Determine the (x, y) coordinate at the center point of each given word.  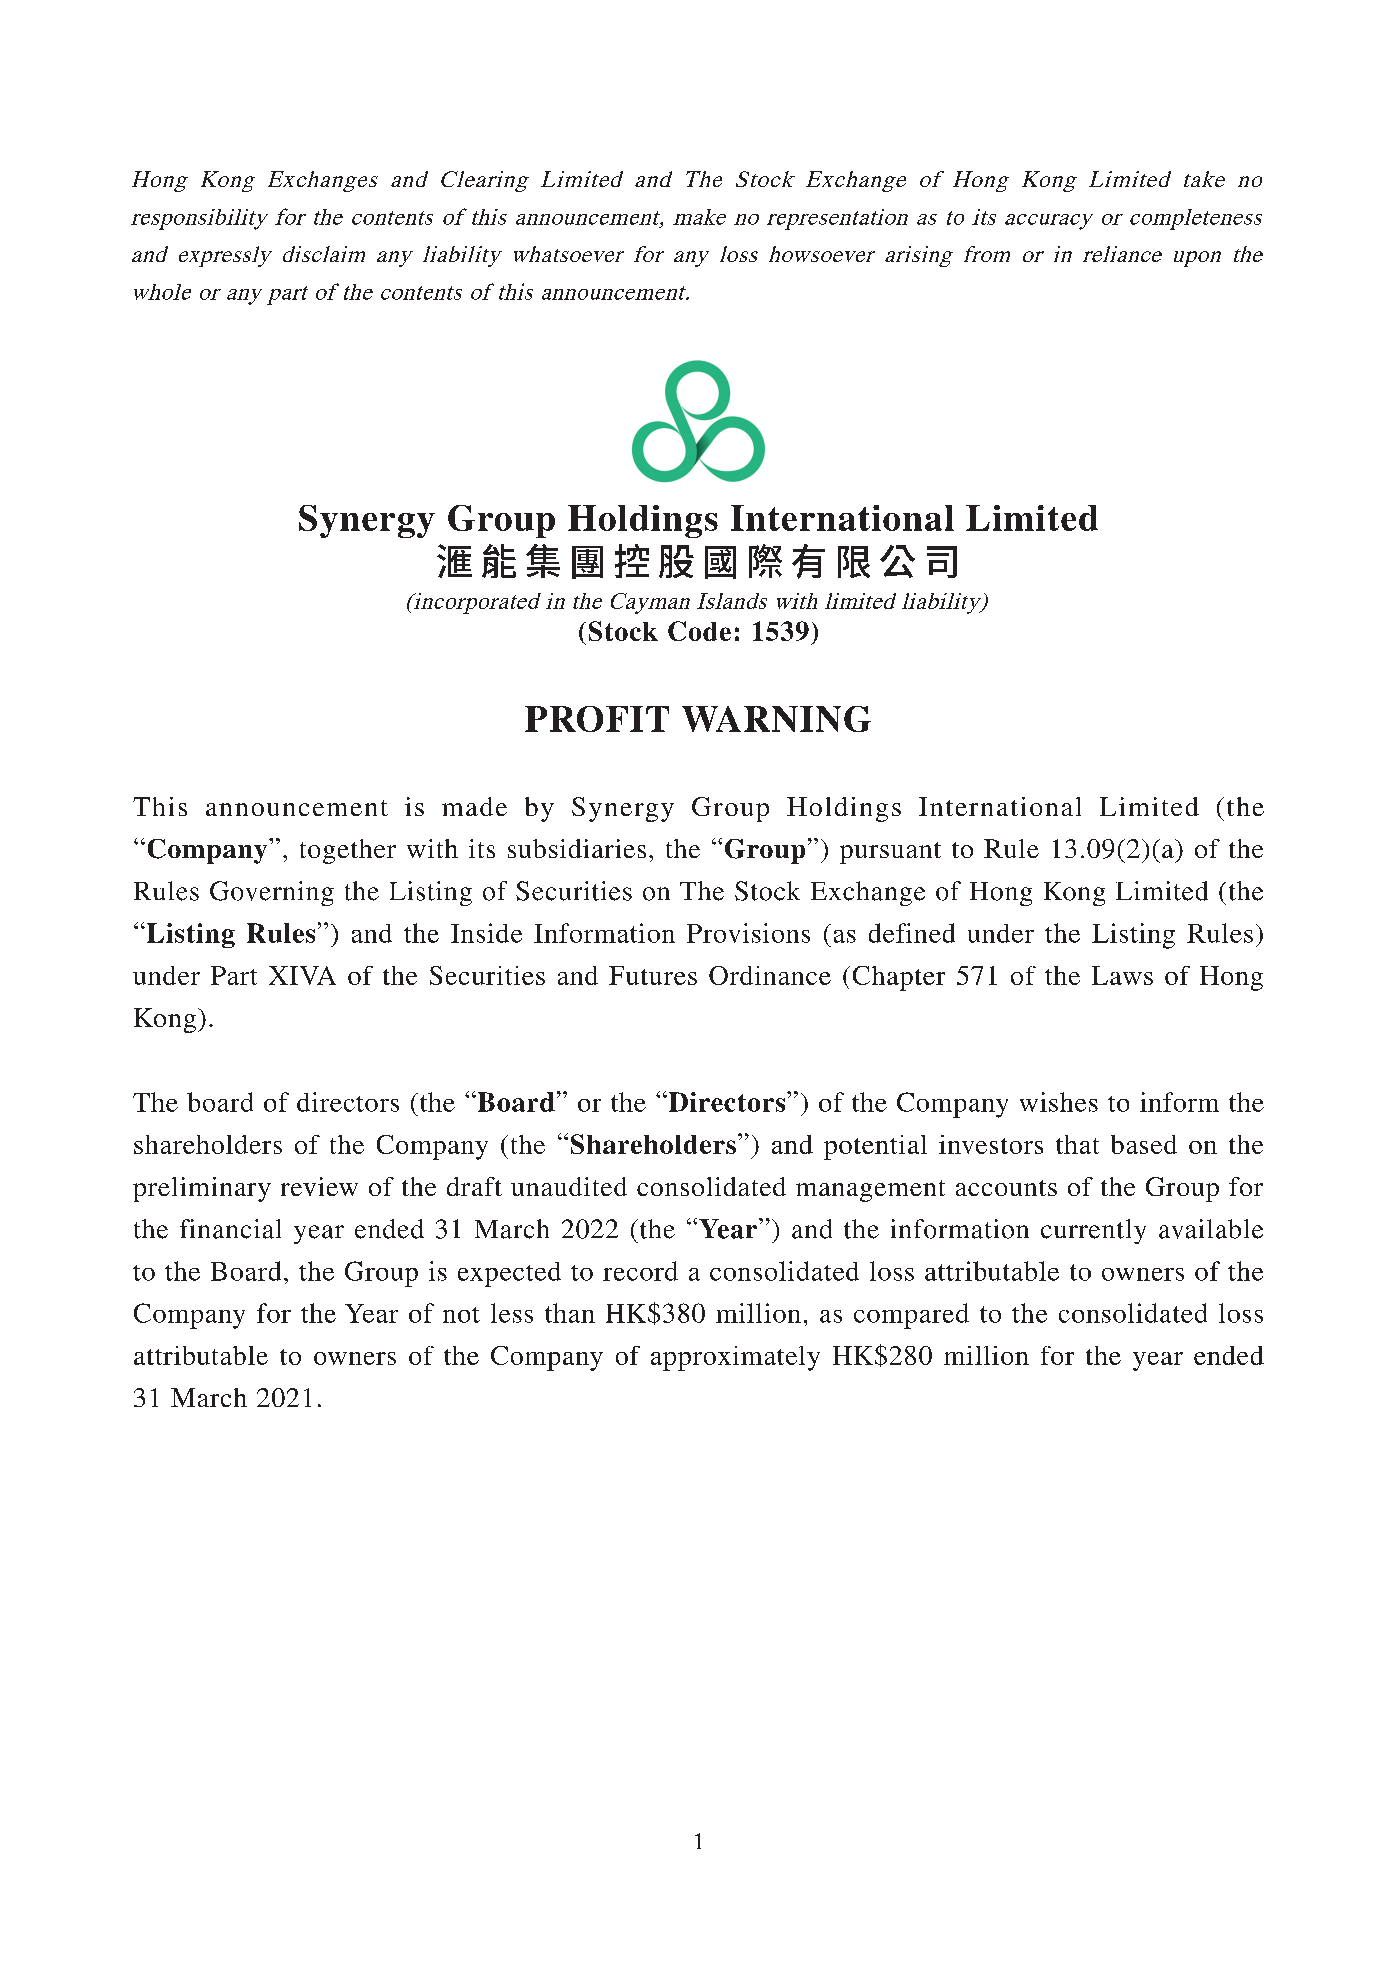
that (1077, 1144)
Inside (486, 933)
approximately (735, 1358)
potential (875, 1147)
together (348, 851)
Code (699, 631)
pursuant (890, 853)
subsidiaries (577, 848)
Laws (1122, 975)
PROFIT (597, 719)
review (319, 1186)
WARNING (776, 719)
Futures (653, 975)
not (461, 1315)
